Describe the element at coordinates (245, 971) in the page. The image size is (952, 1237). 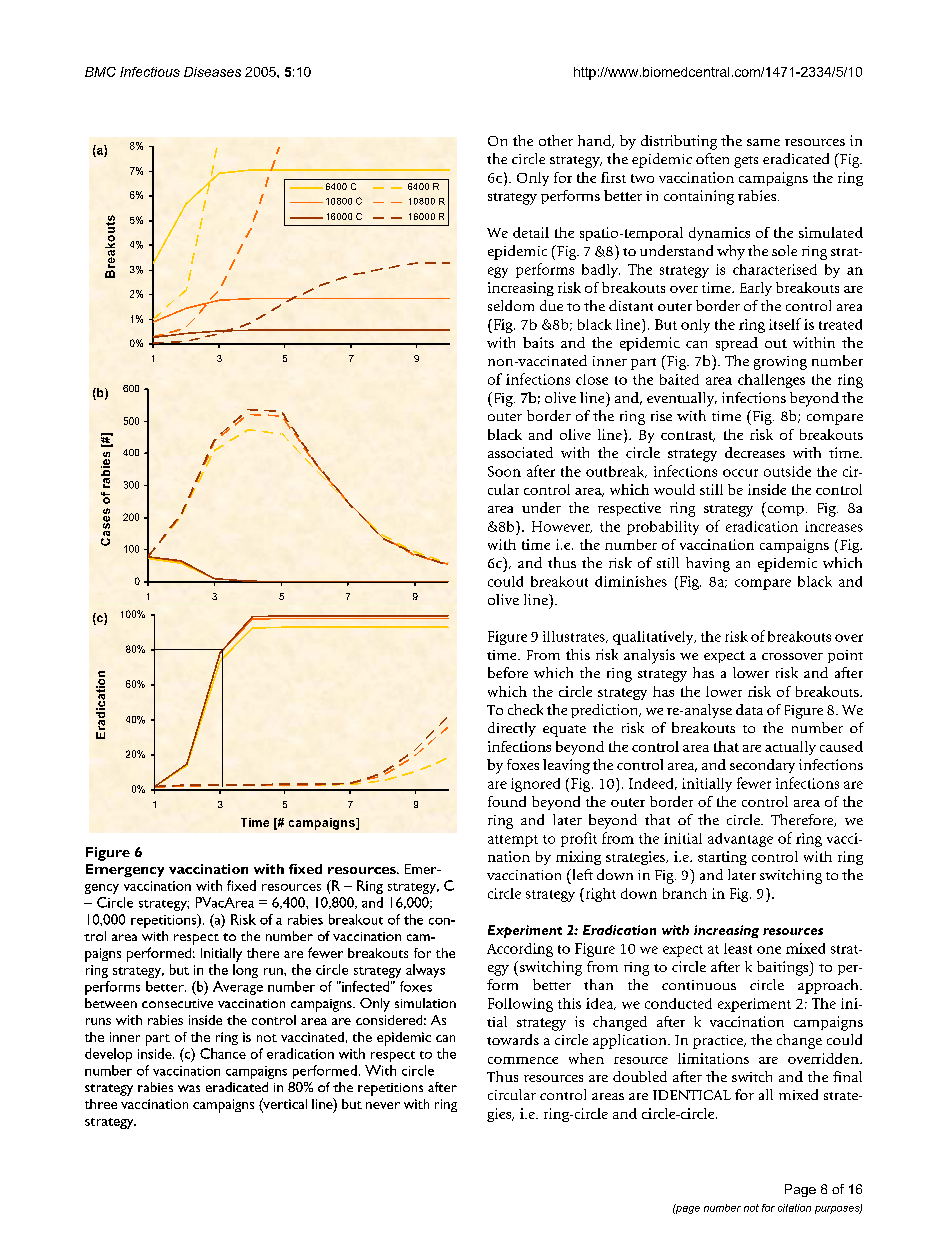
I see `long` at that location.
